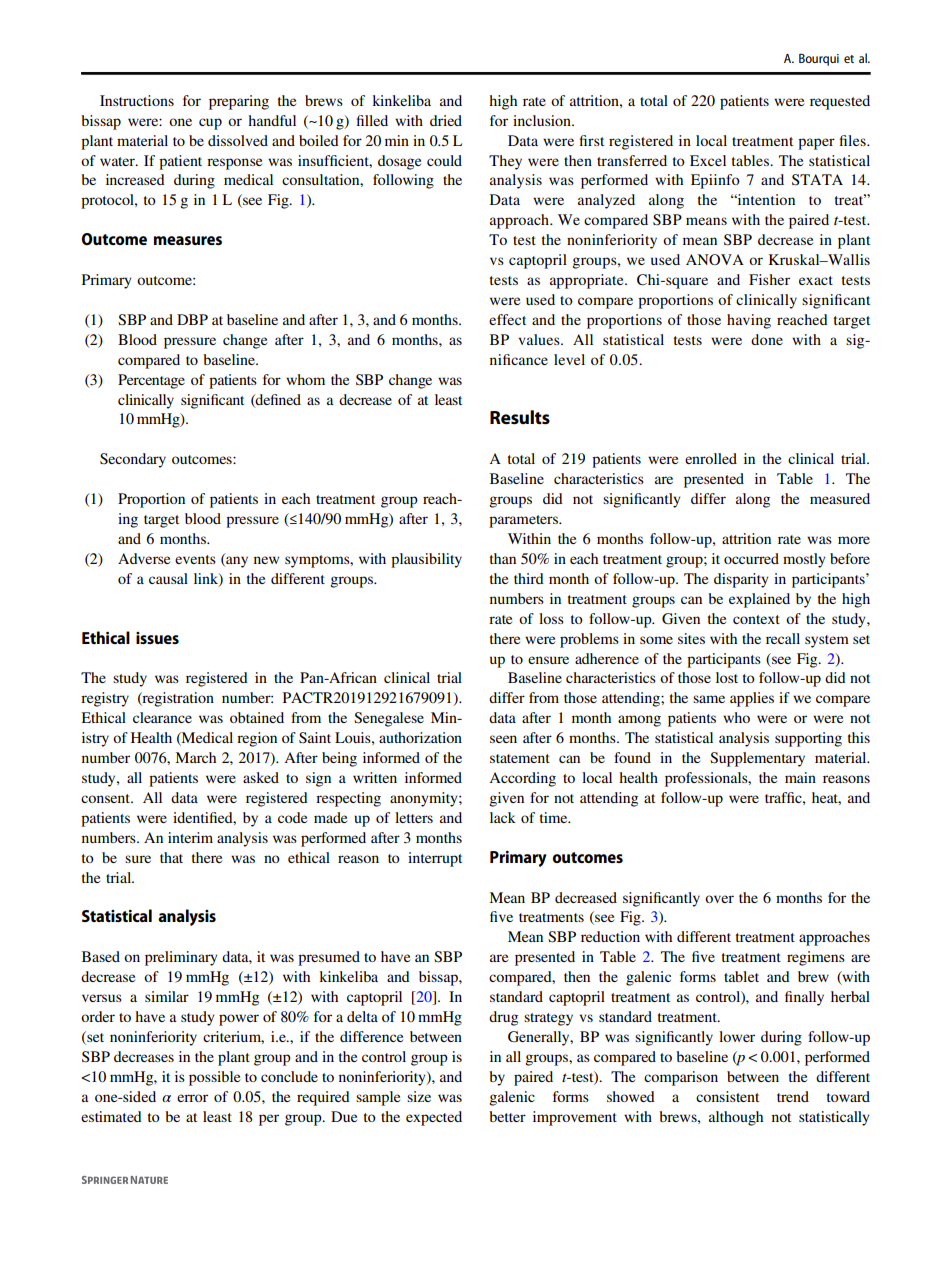  I want to click on error, so click(192, 1098).
